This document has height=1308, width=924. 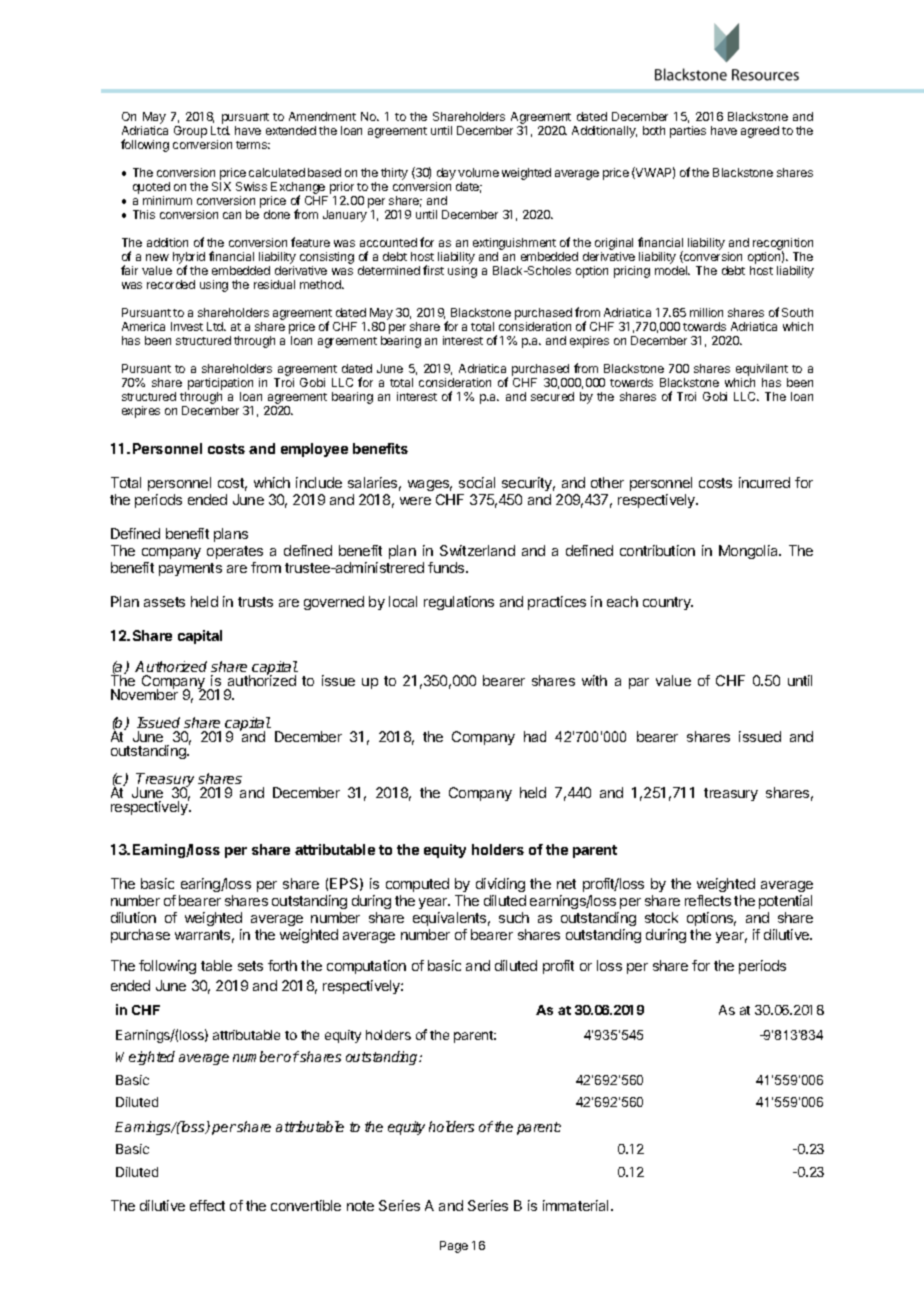 I want to click on effect, so click(x=207, y=1205).
